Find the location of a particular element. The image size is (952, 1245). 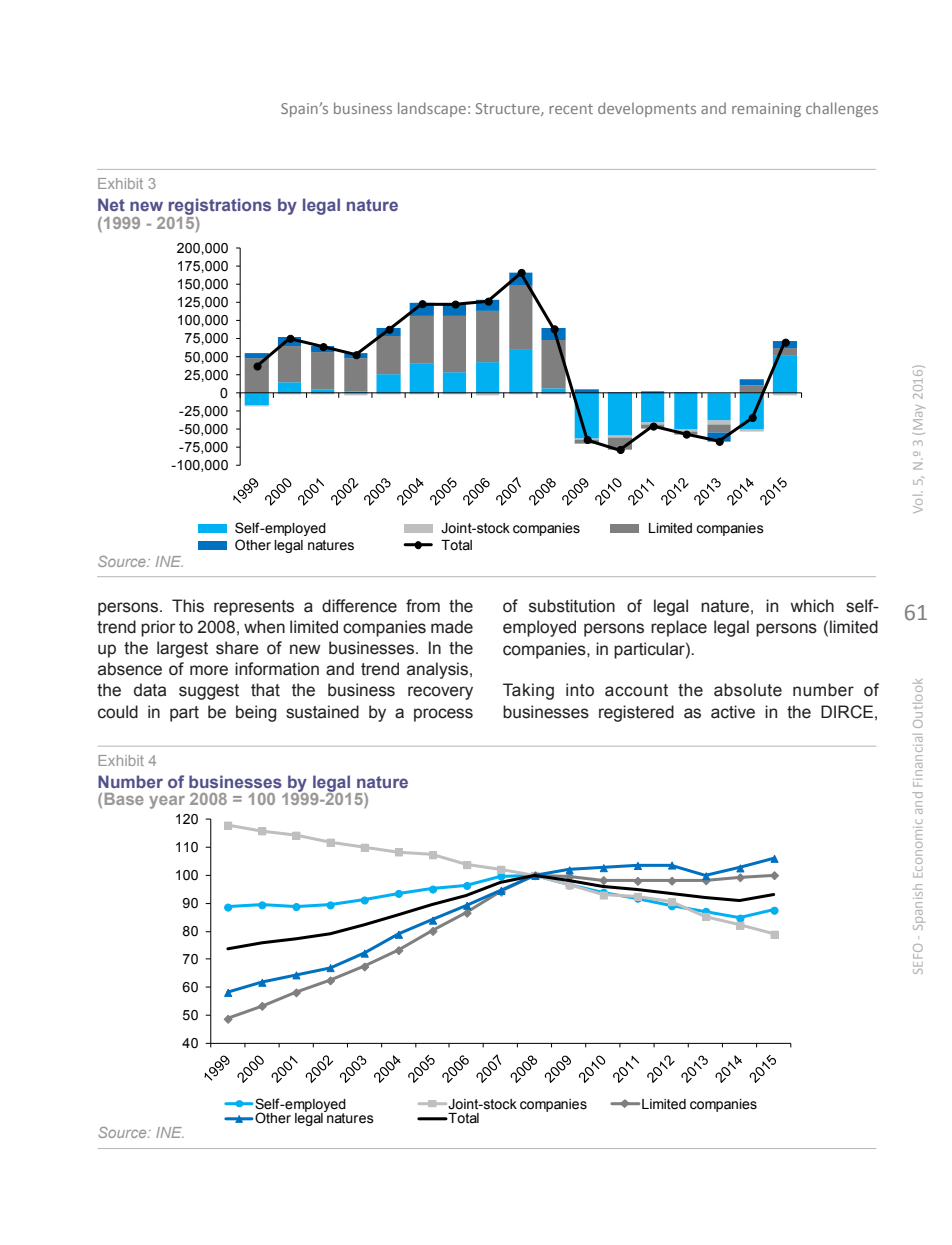

registrations is located at coordinates (219, 208).
